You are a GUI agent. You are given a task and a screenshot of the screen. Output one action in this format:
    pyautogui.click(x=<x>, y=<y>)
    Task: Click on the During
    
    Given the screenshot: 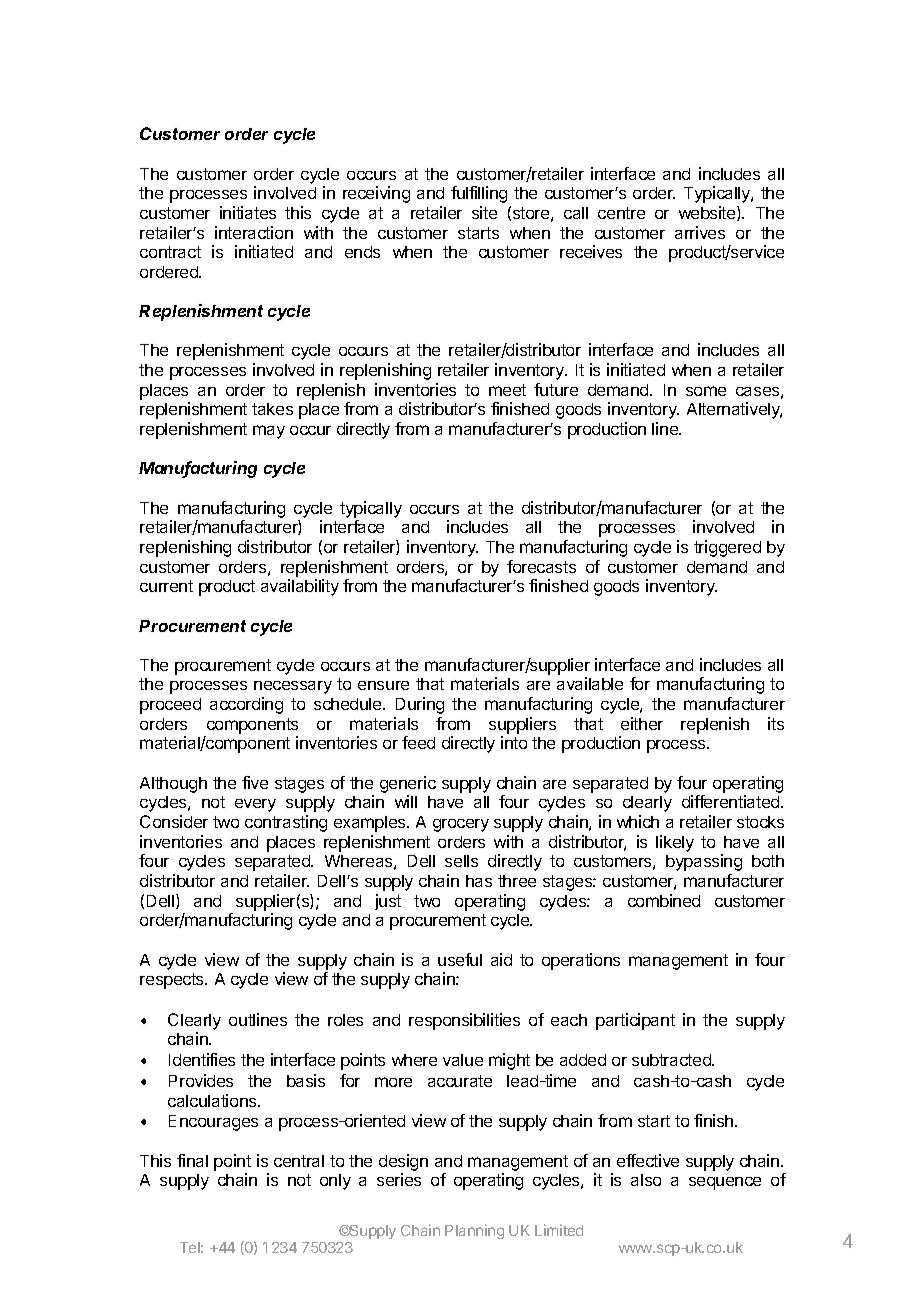 What is the action you would take?
    pyautogui.click(x=420, y=705)
